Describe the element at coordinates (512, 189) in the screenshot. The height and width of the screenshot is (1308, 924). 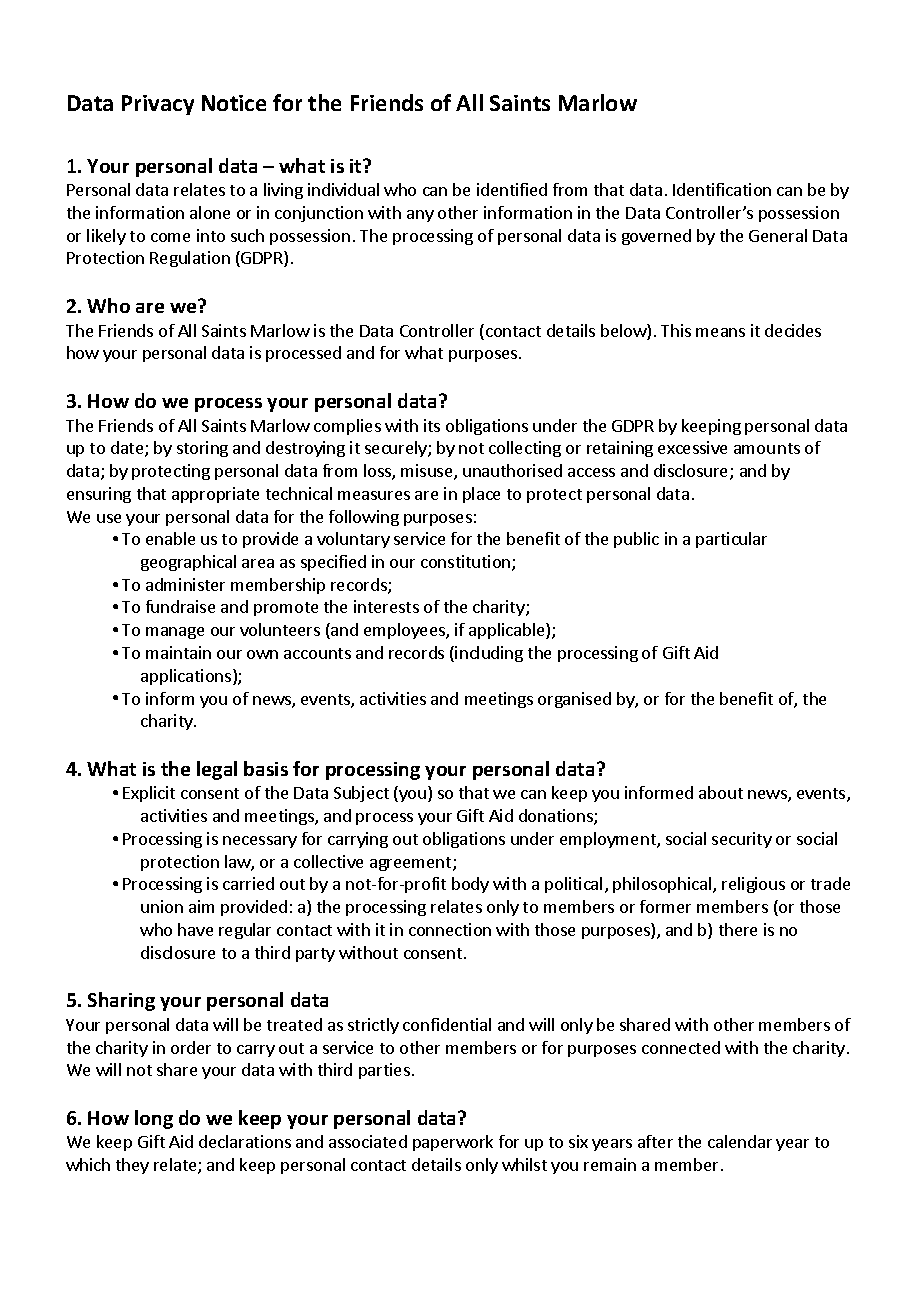
I see `identified` at that location.
